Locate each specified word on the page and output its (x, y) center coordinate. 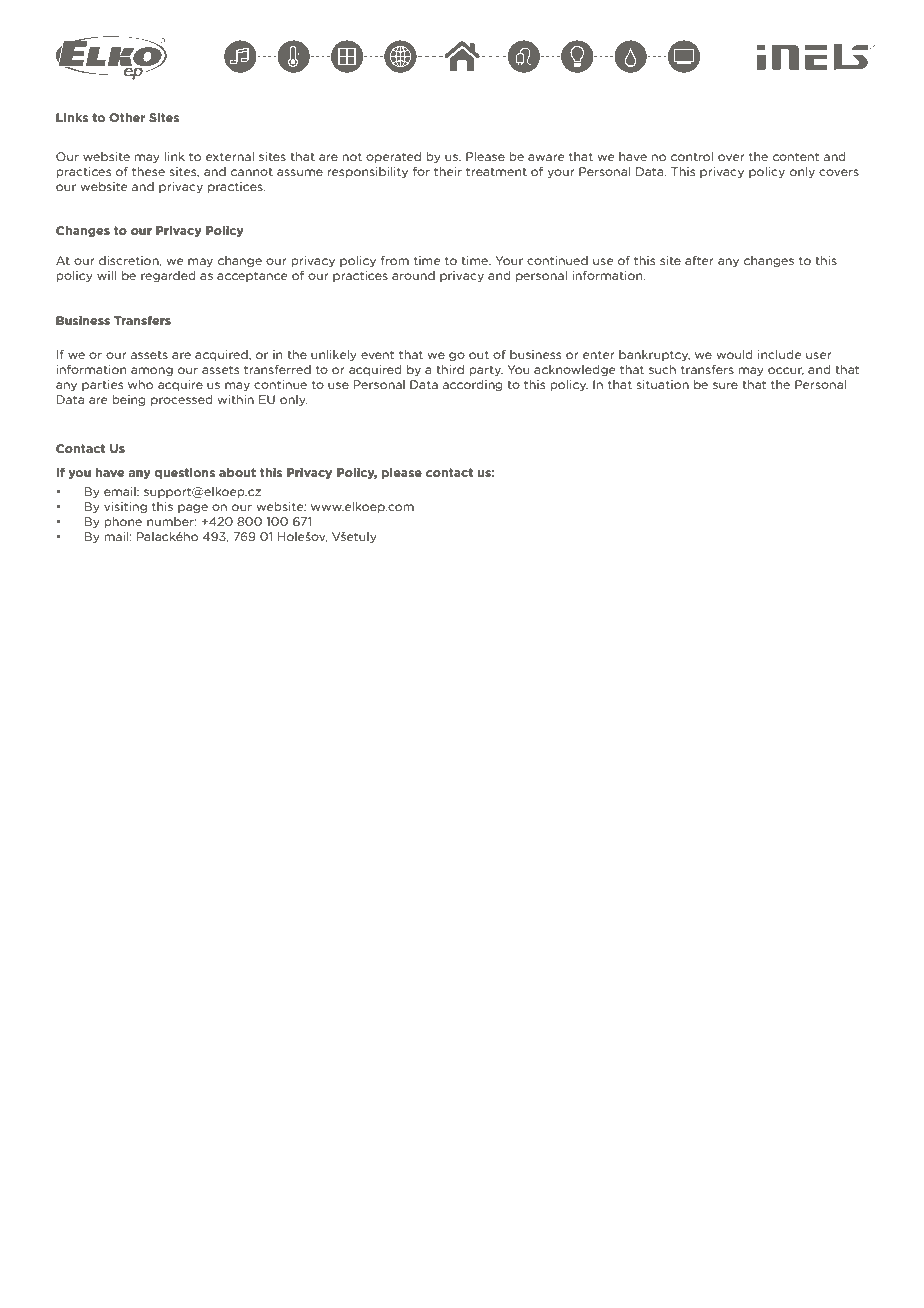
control (692, 156)
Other (127, 117)
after (699, 260)
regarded (168, 276)
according (473, 385)
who (140, 384)
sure (725, 385)
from (395, 260)
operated (393, 157)
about (237, 472)
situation (662, 384)
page (193, 508)
